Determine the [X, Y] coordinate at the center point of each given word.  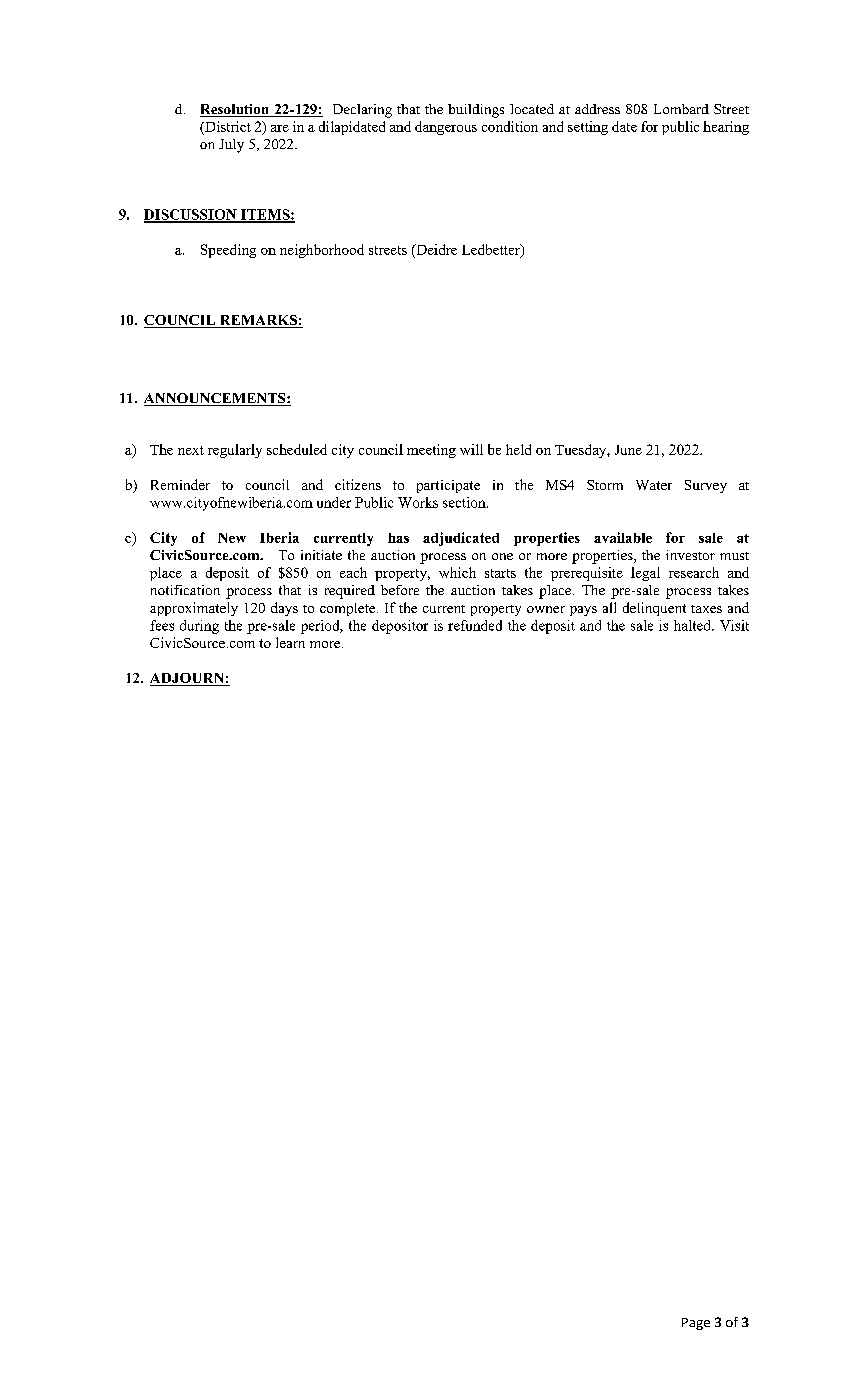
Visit [734, 625]
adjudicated [461, 539]
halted [693, 625]
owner [546, 609]
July [231, 146]
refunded [475, 625]
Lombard [681, 109]
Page [696, 1324]
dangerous [446, 128]
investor [690, 555]
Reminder [180, 484]
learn [290, 642]
